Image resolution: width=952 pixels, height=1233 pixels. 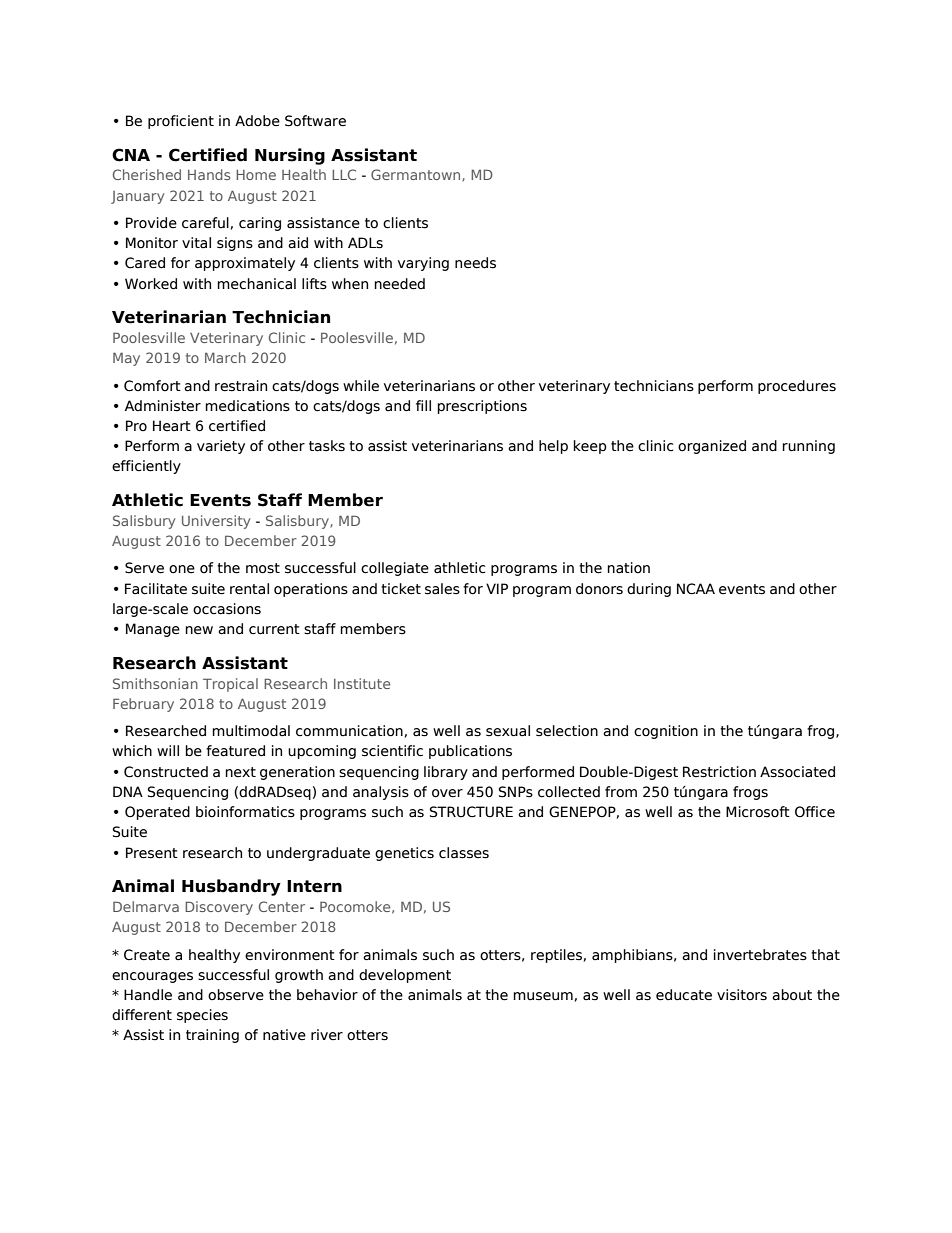 I want to click on Hands, so click(x=209, y=174).
